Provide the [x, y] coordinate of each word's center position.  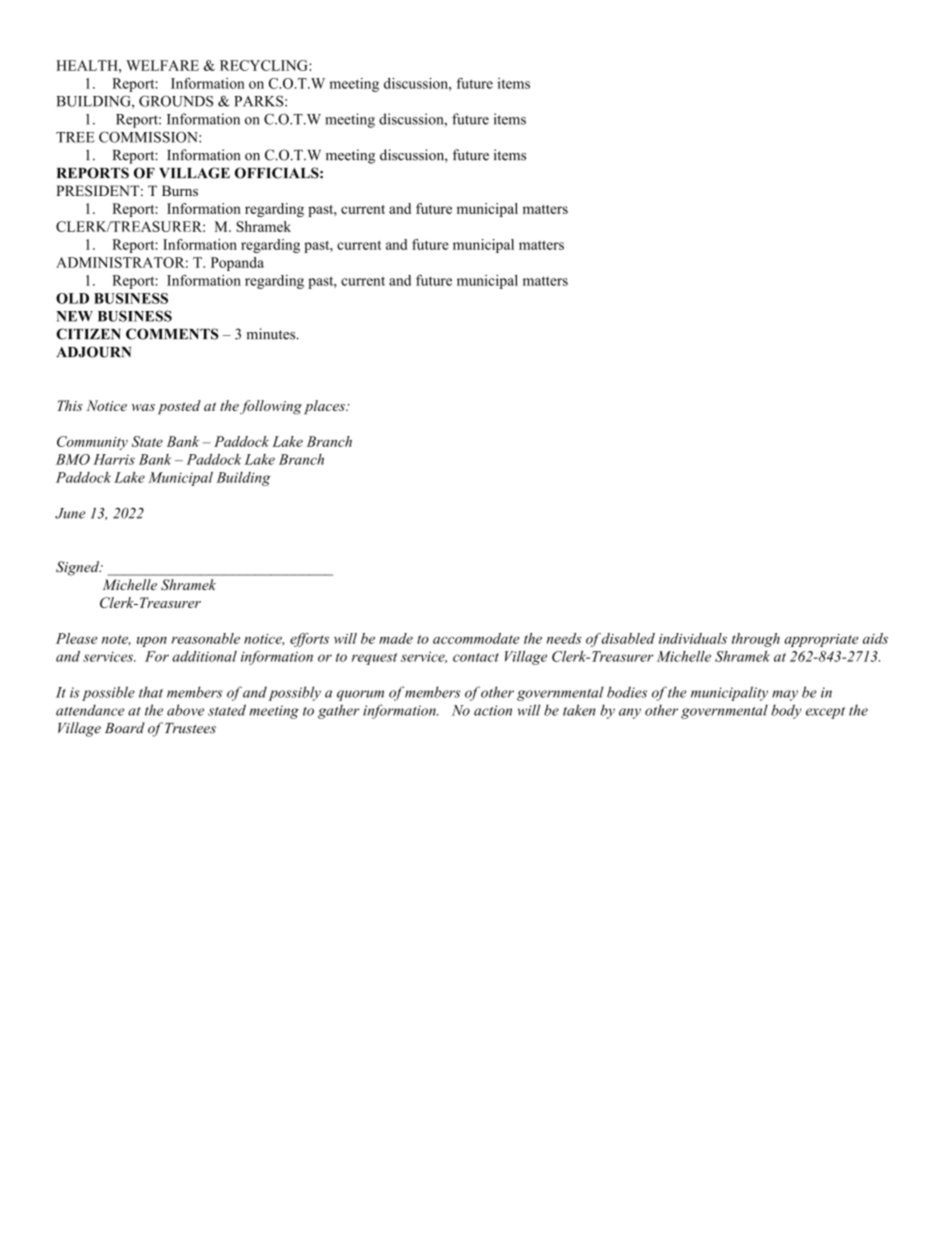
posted [179, 407]
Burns [180, 190]
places [325, 407]
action [493, 710]
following [271, 407]
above [185, 710]
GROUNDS [176, 101]
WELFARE [162, 65]
